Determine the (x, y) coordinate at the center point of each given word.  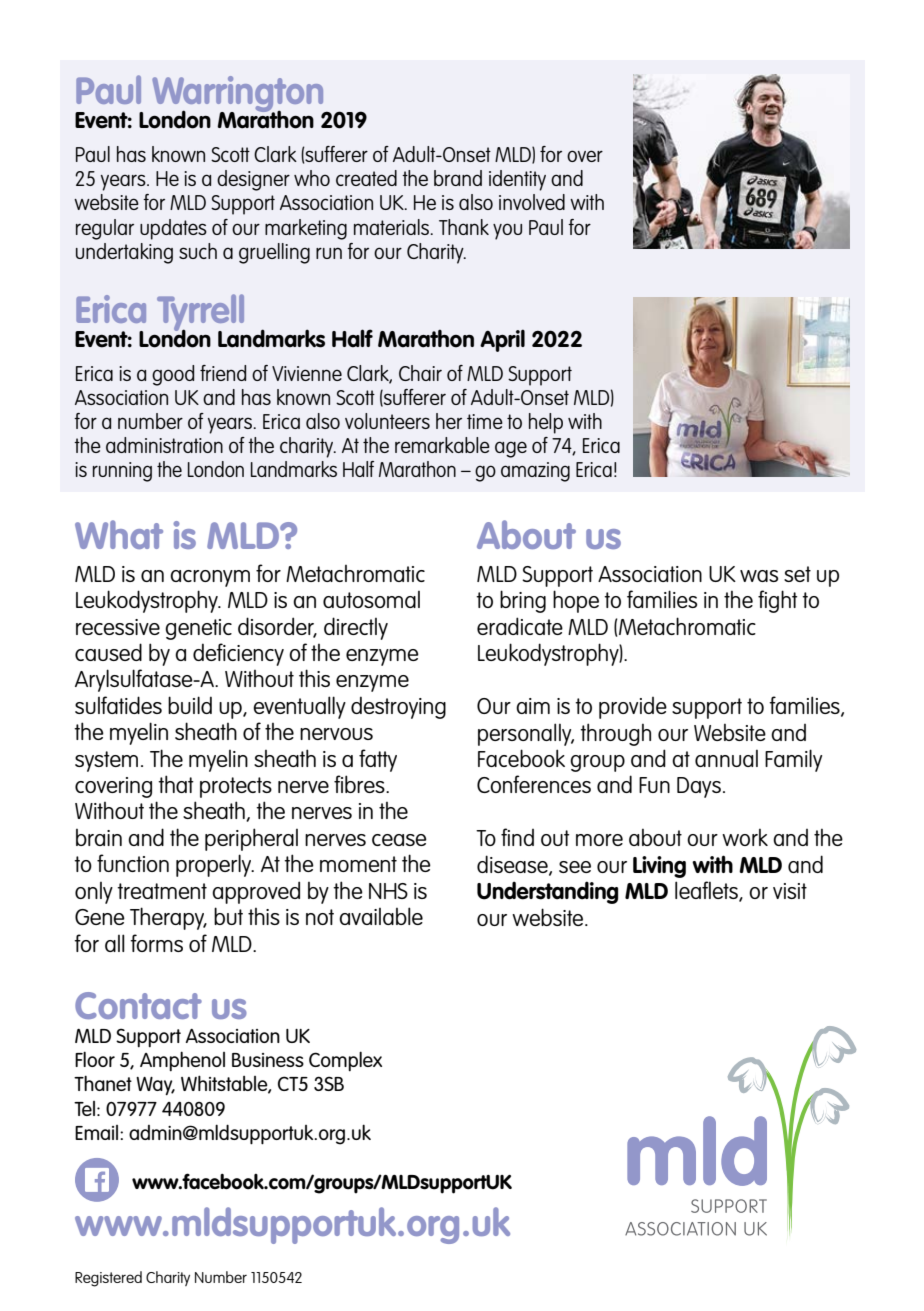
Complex (345, 1061)
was (759, 576)
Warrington (239, 95)
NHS (388, 891)
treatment (162, 891)
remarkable (442, 445)
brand (458, 178)
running (122, 472)
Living (659, 867)
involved (532, 202)
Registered (108, 1279)
